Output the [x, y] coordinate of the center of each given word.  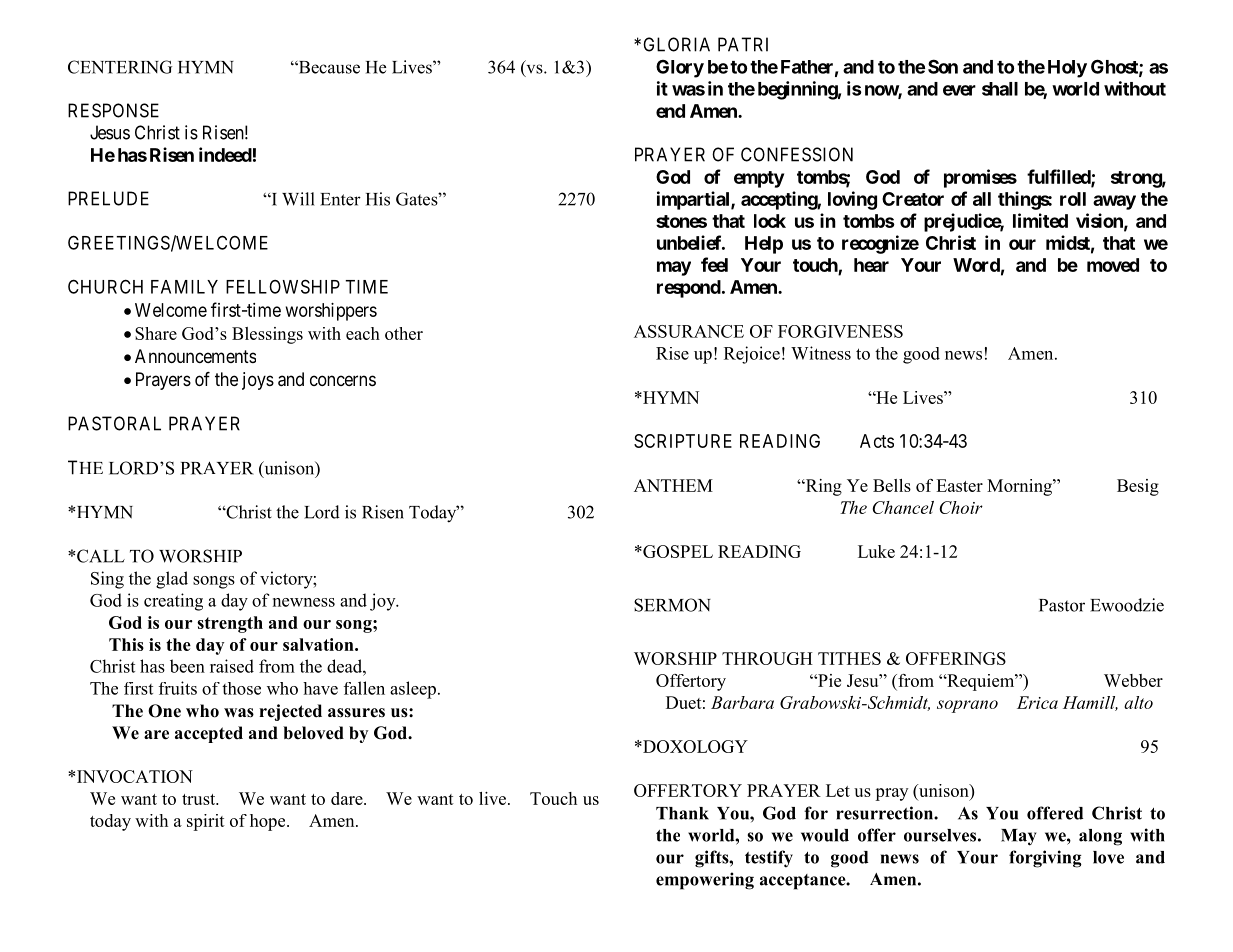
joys [258, 381]
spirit [206, 822]
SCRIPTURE [683, 441]
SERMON [672, 605]
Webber [1133, 680]
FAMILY [184, 287]
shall [1000, 89]
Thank [682, 813]
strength [230, 624]
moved [1113, 265]
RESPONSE [113, 110]
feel [714, 264]
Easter [959, 485]
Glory [680, 69]
